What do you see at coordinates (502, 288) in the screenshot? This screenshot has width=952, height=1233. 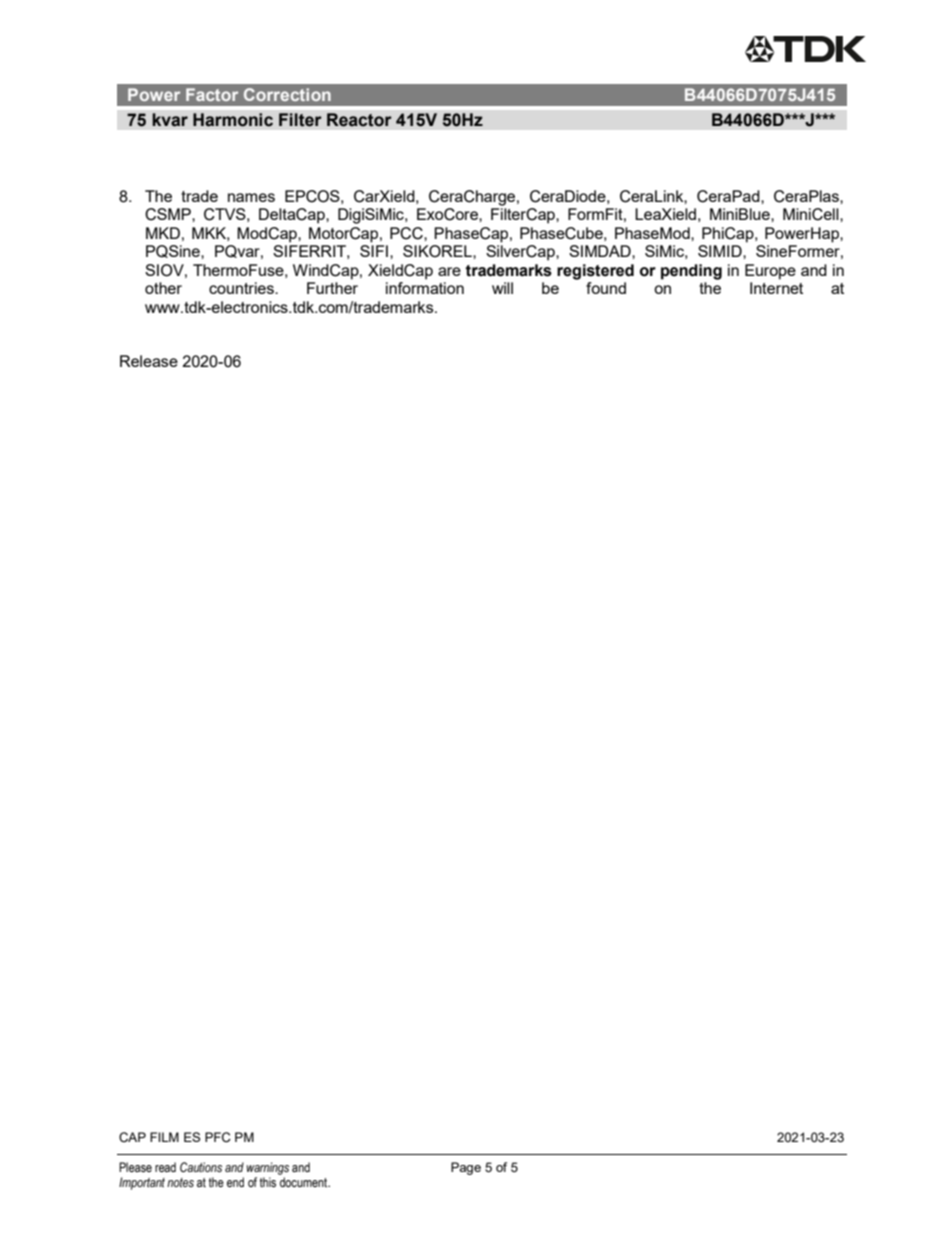 I see `will` at bounding box center [502, 288].
